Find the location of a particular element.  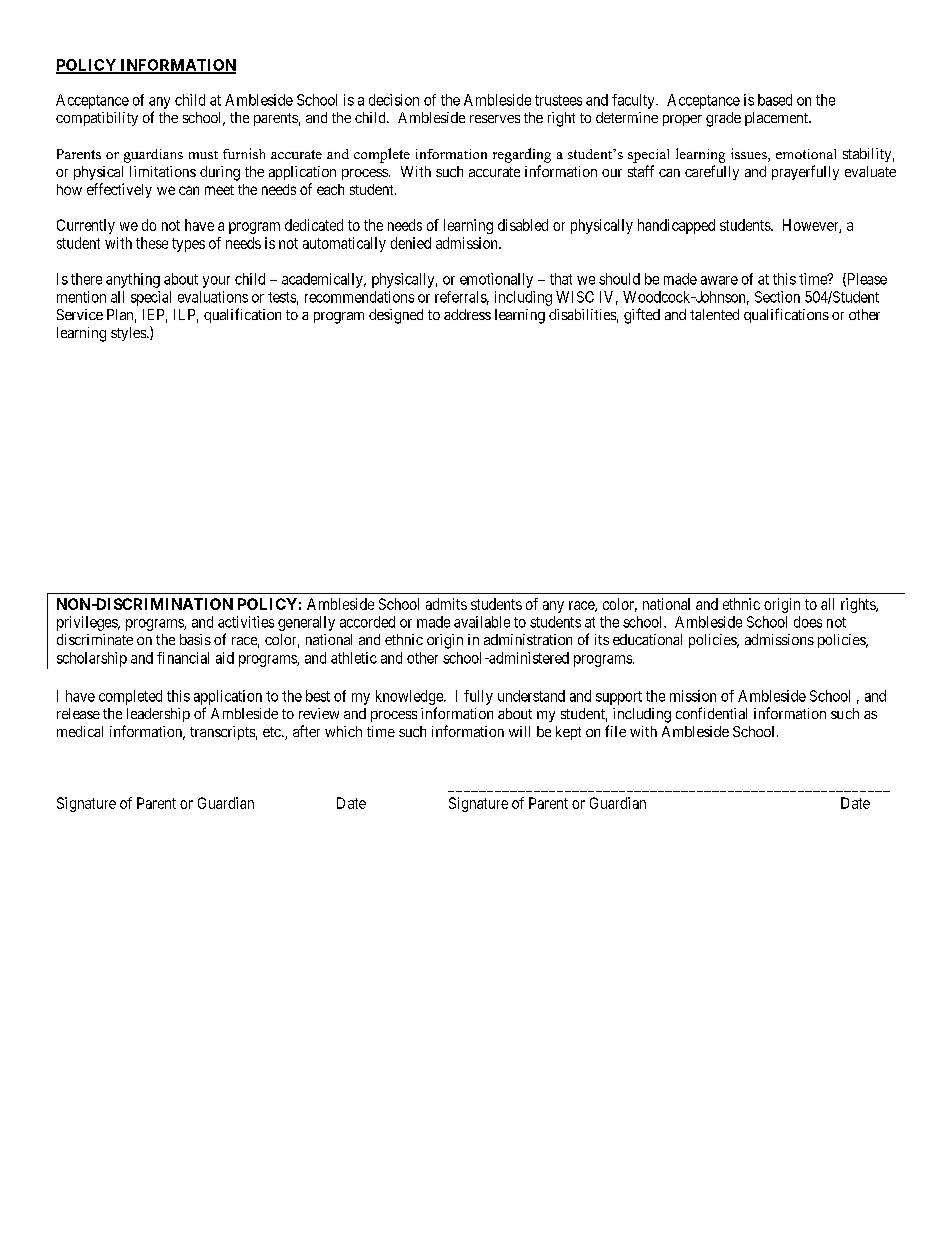

aware is located at coordinates (719, 280).
